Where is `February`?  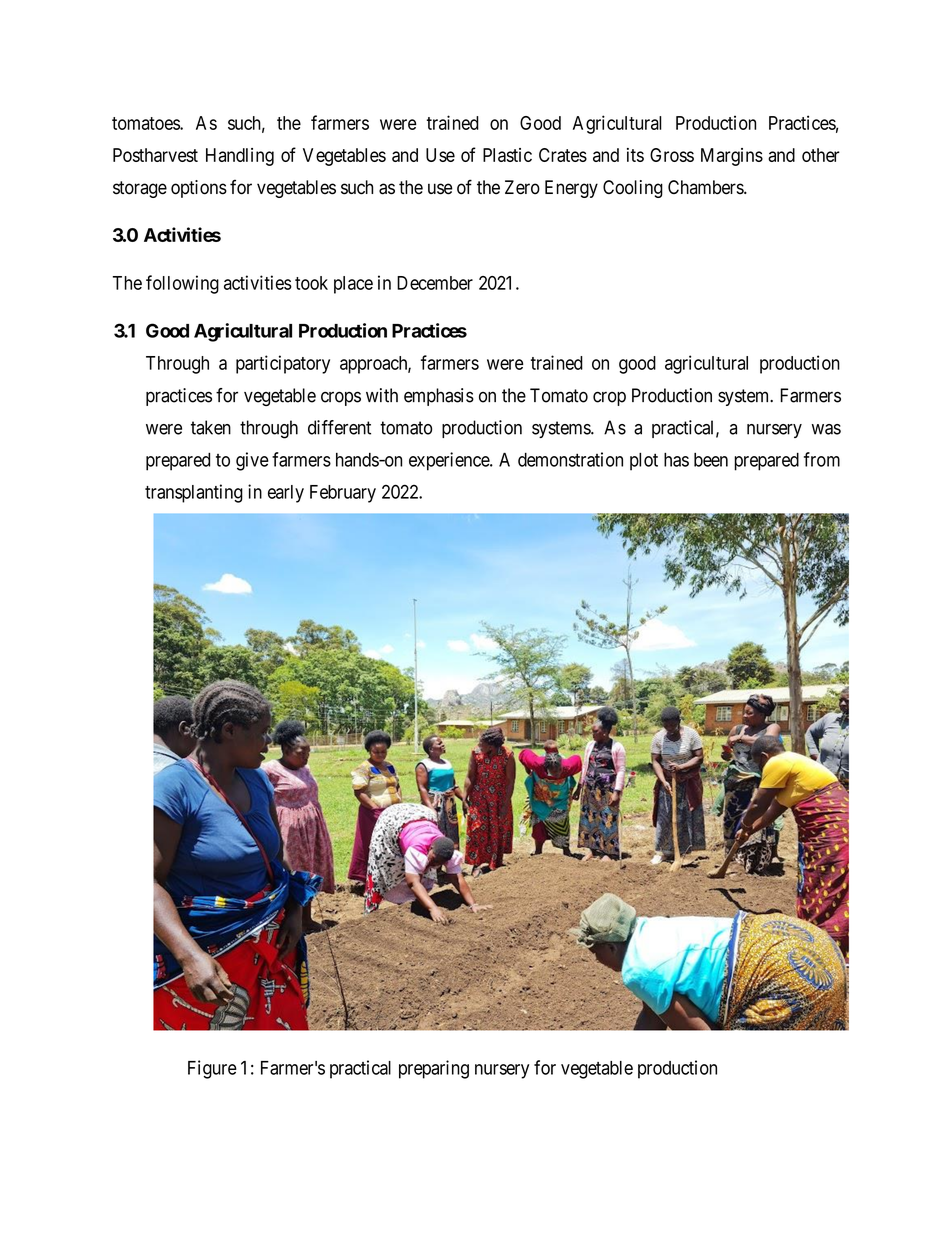
February is located at coordinates (343, 494).
